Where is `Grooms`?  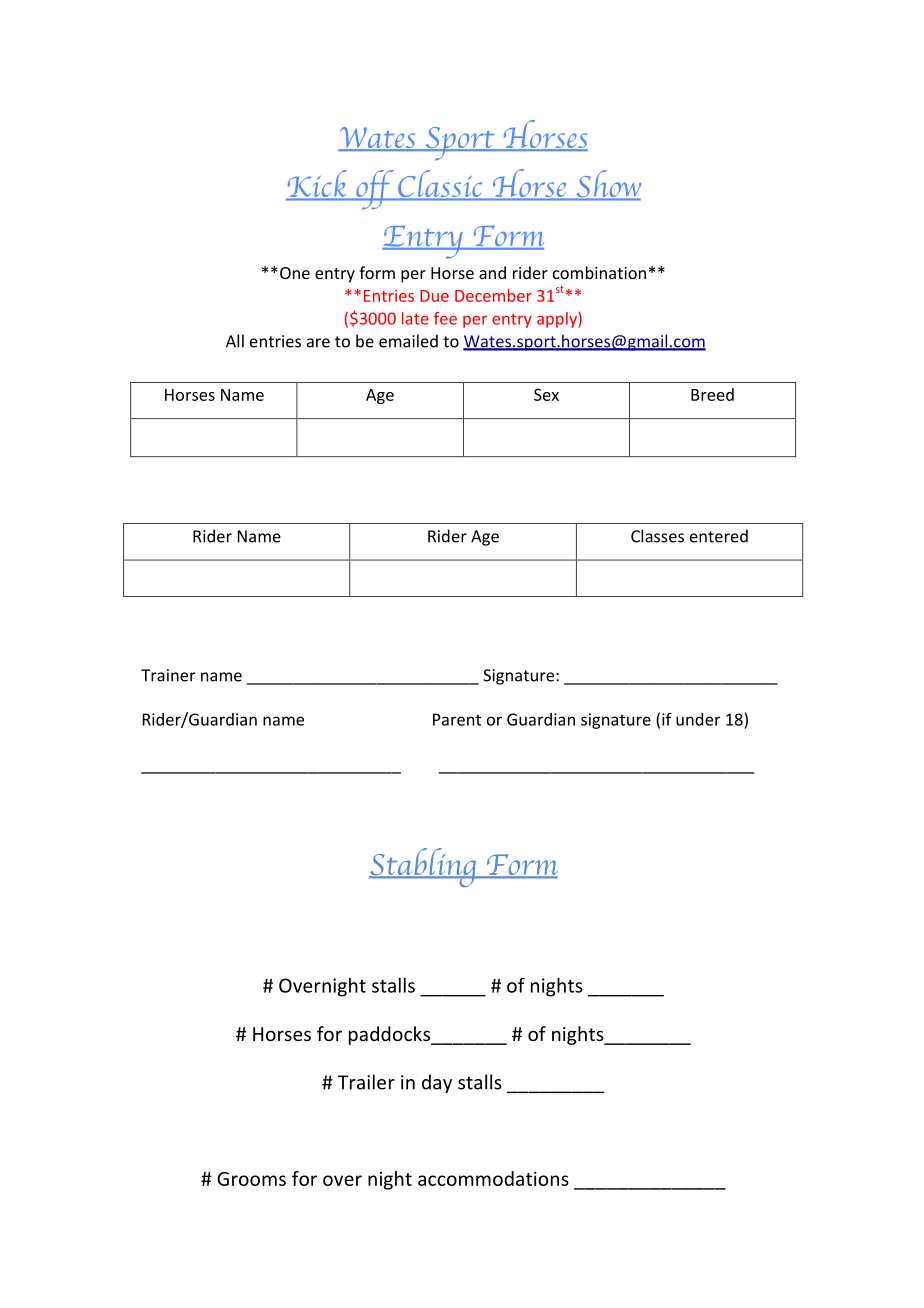 Grooms is located at coordinates (251, 1179).
